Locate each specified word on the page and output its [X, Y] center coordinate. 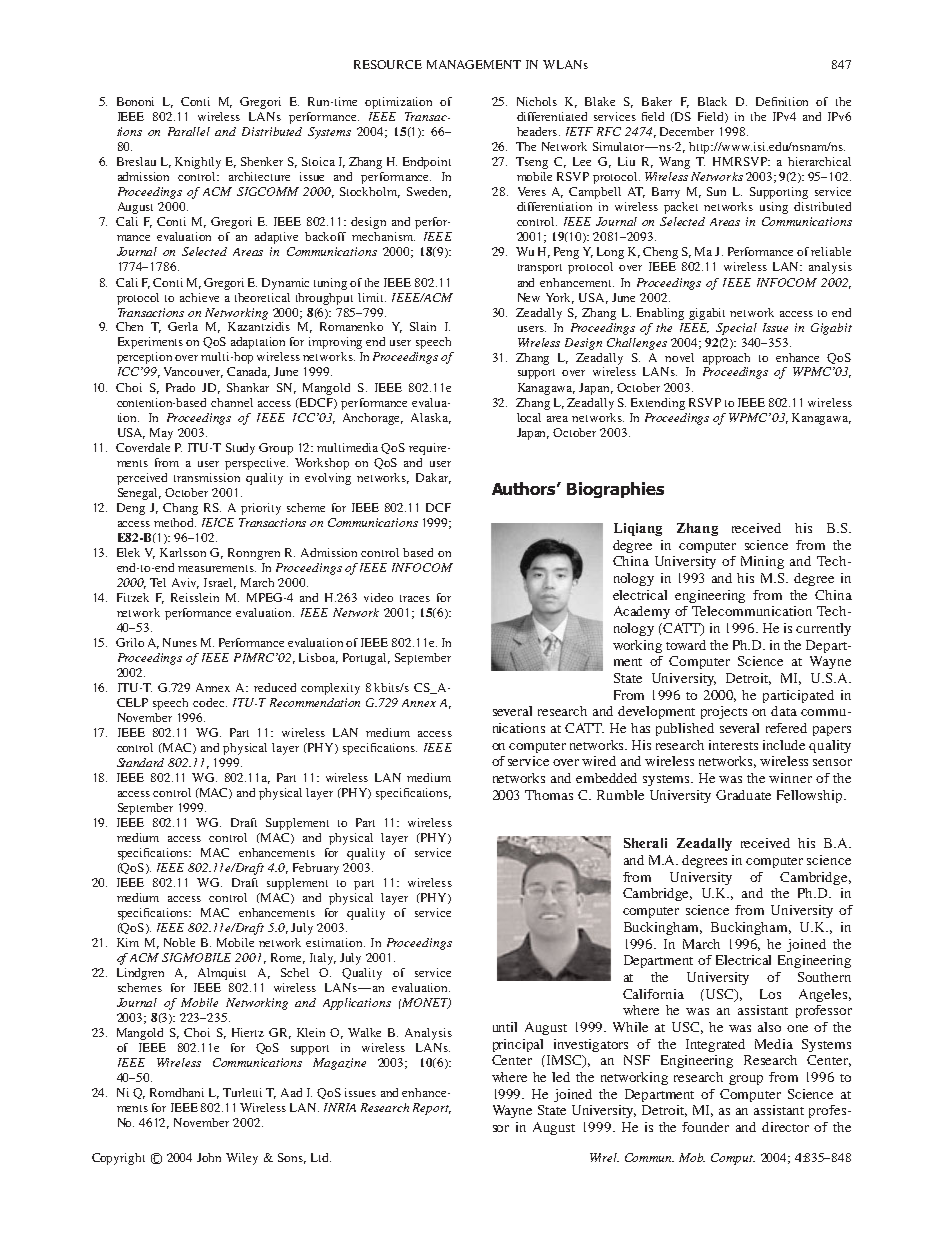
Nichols [537, 101]
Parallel [189, 131]
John [209, 1157]
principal [518, 1045]
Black [712, 101]
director [785, 1127]
